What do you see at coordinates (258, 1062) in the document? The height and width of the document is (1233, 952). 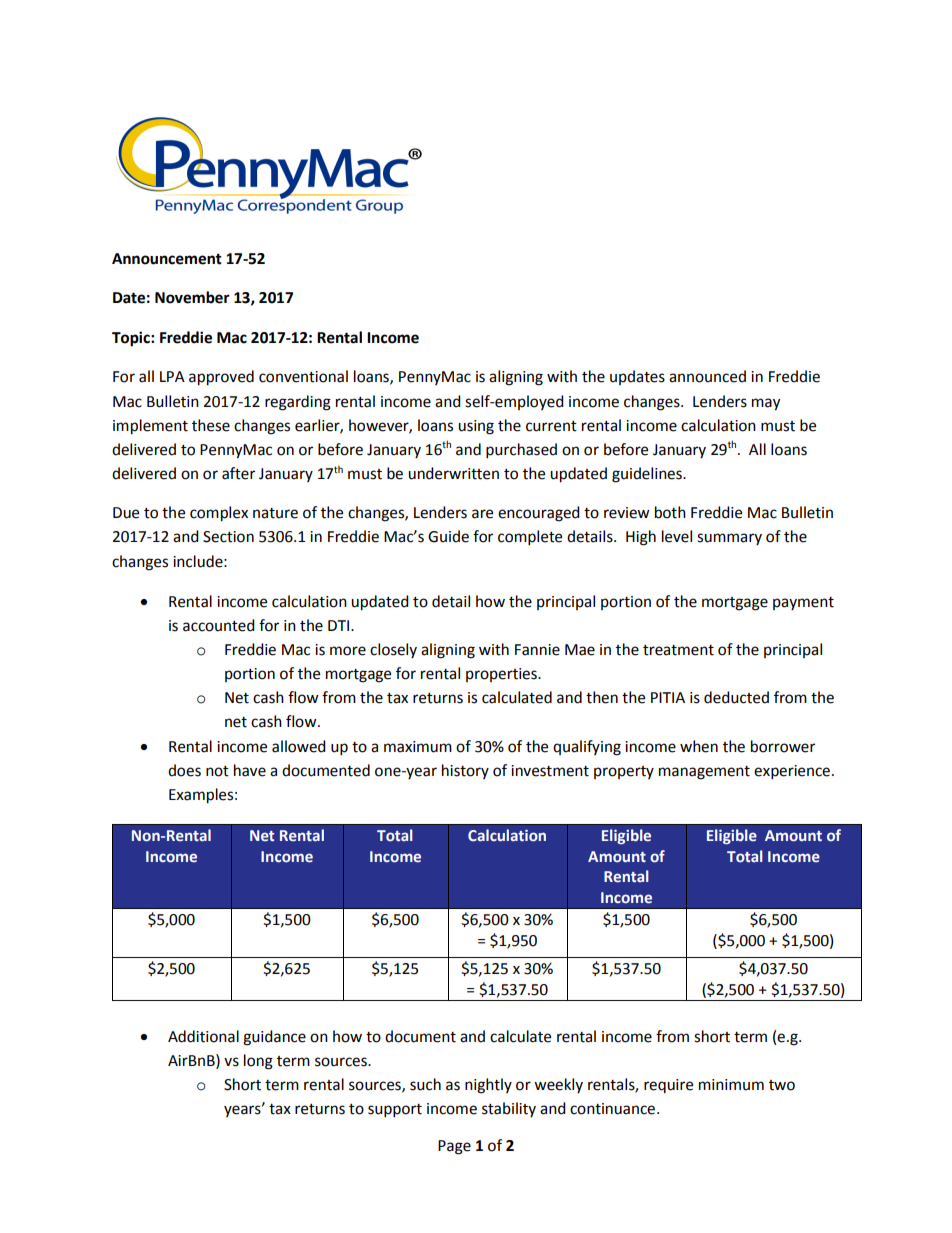 I see `long` at bounding box center [258, 1062].
